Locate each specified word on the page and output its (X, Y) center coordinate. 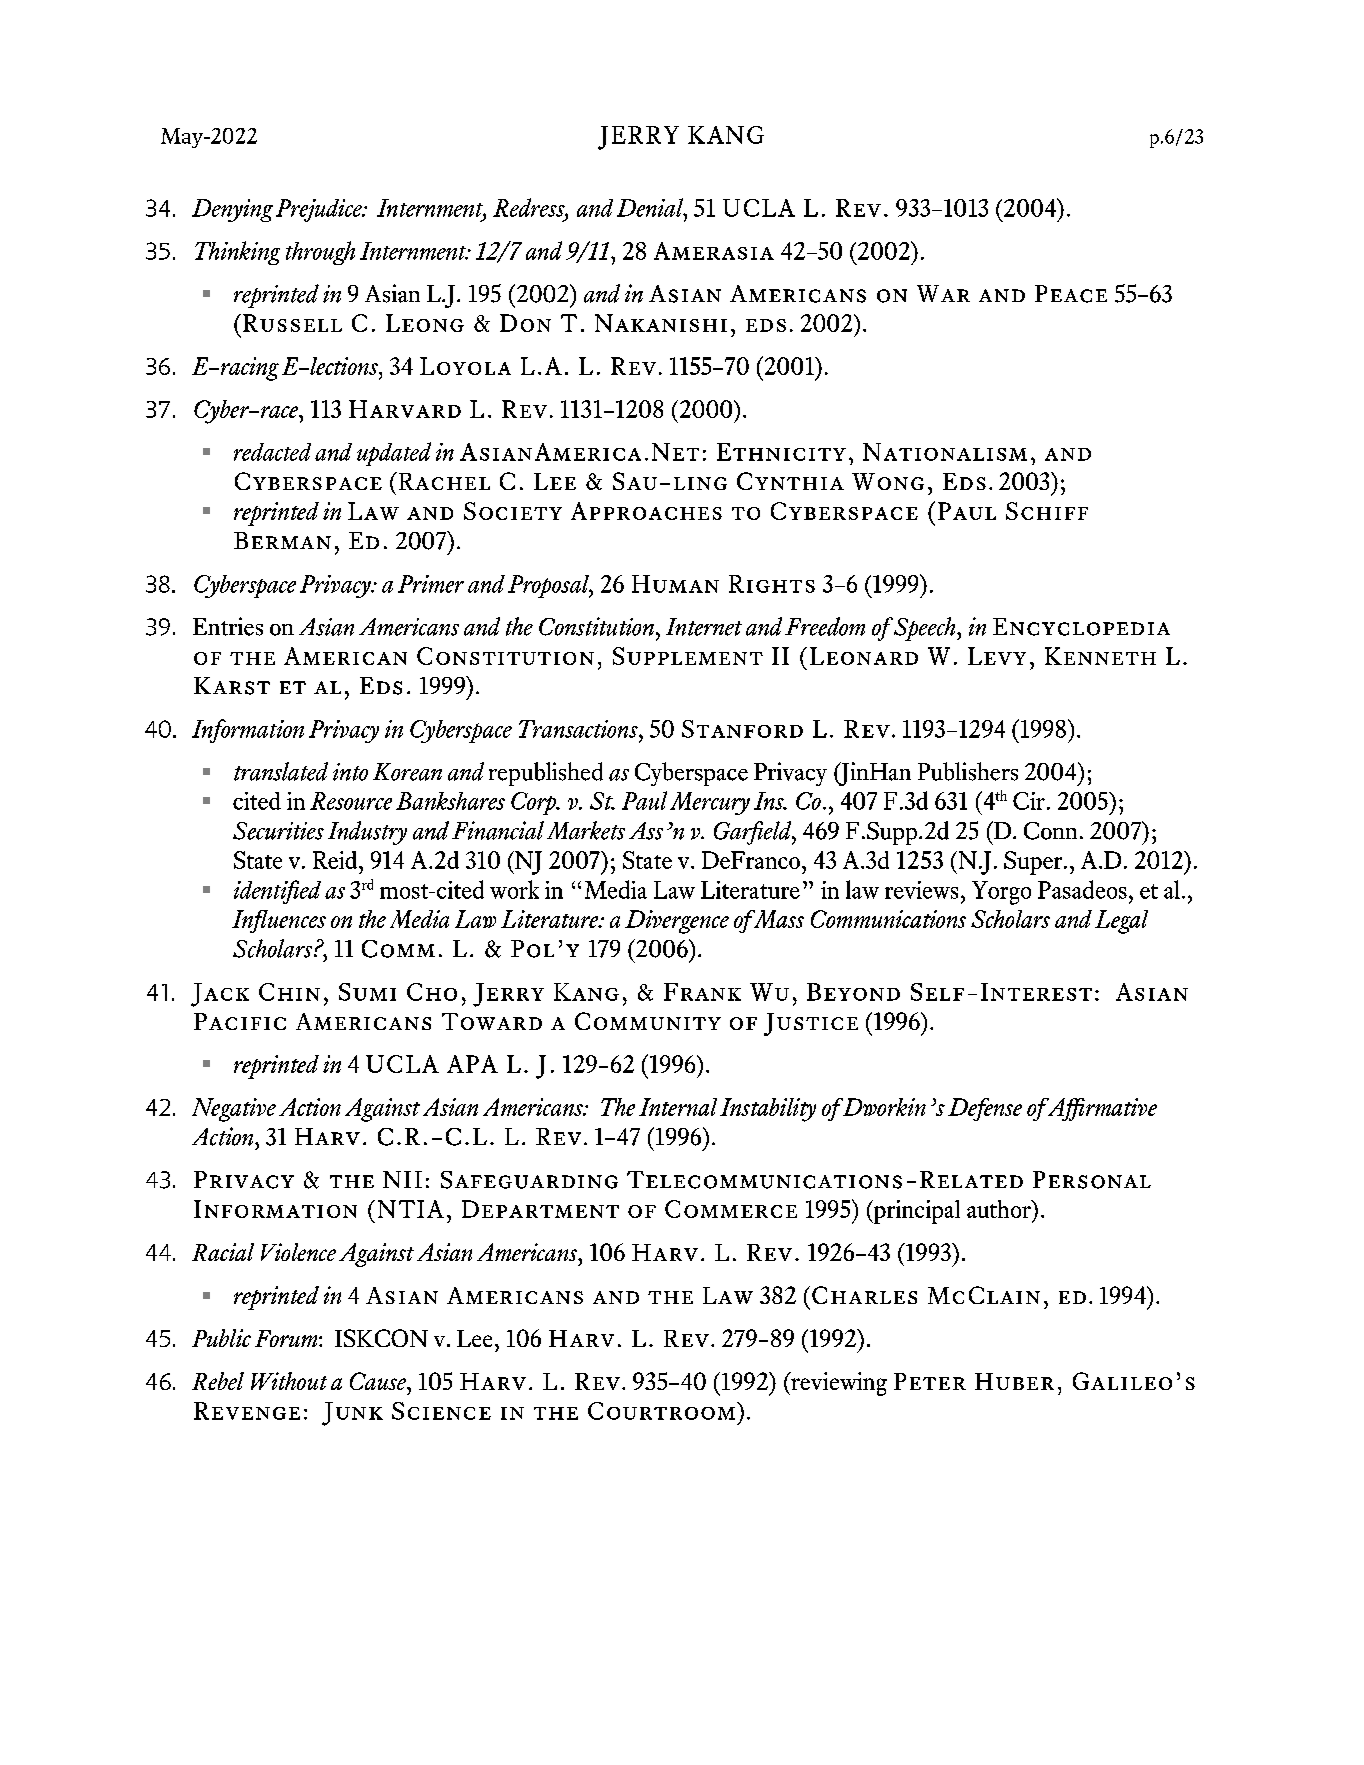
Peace (1071, 294)
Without (289, 1381)
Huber (1014, 1381)
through (320, 253)
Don (525, 323)
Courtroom (663, 1411)
